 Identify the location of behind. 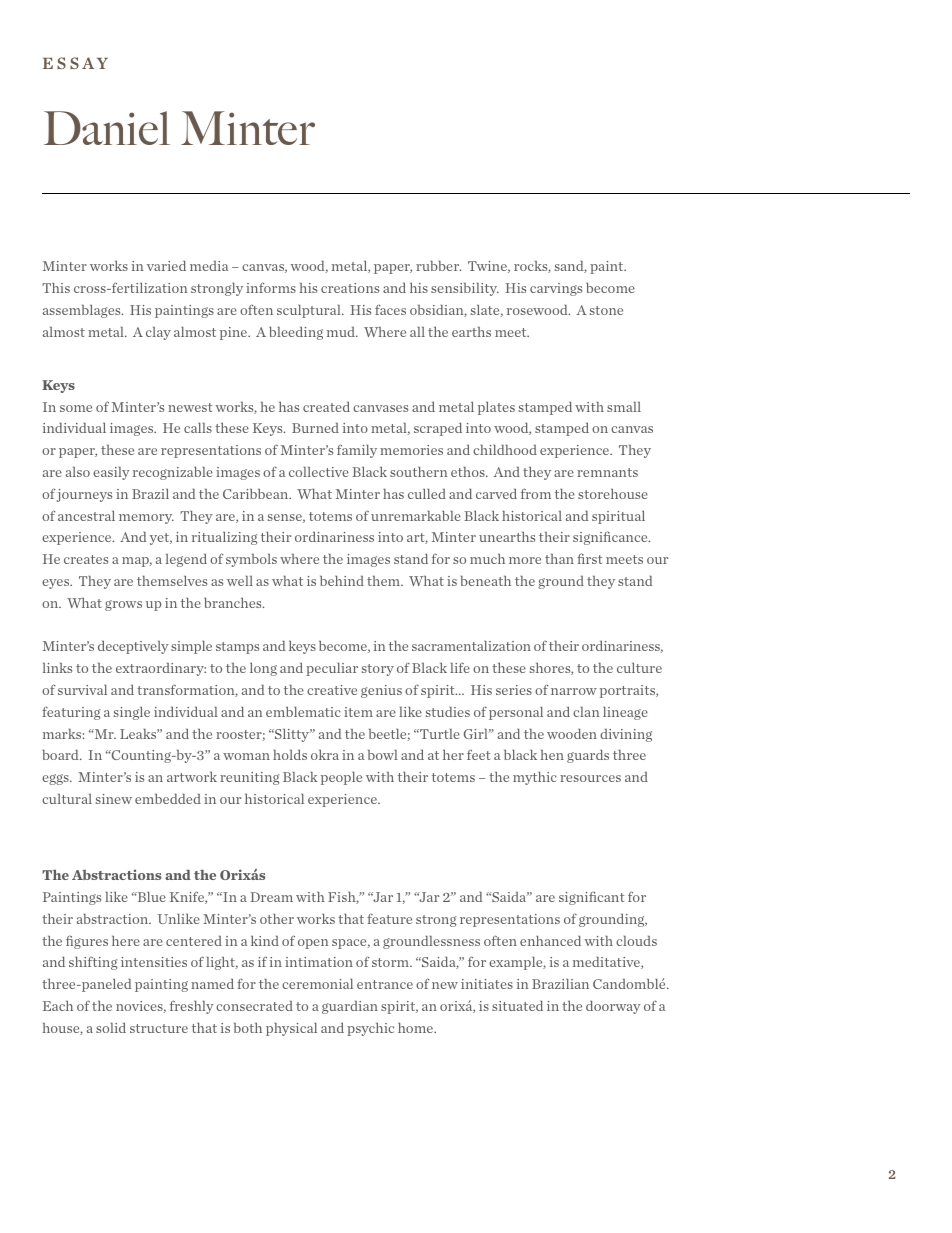
(342, 581).
